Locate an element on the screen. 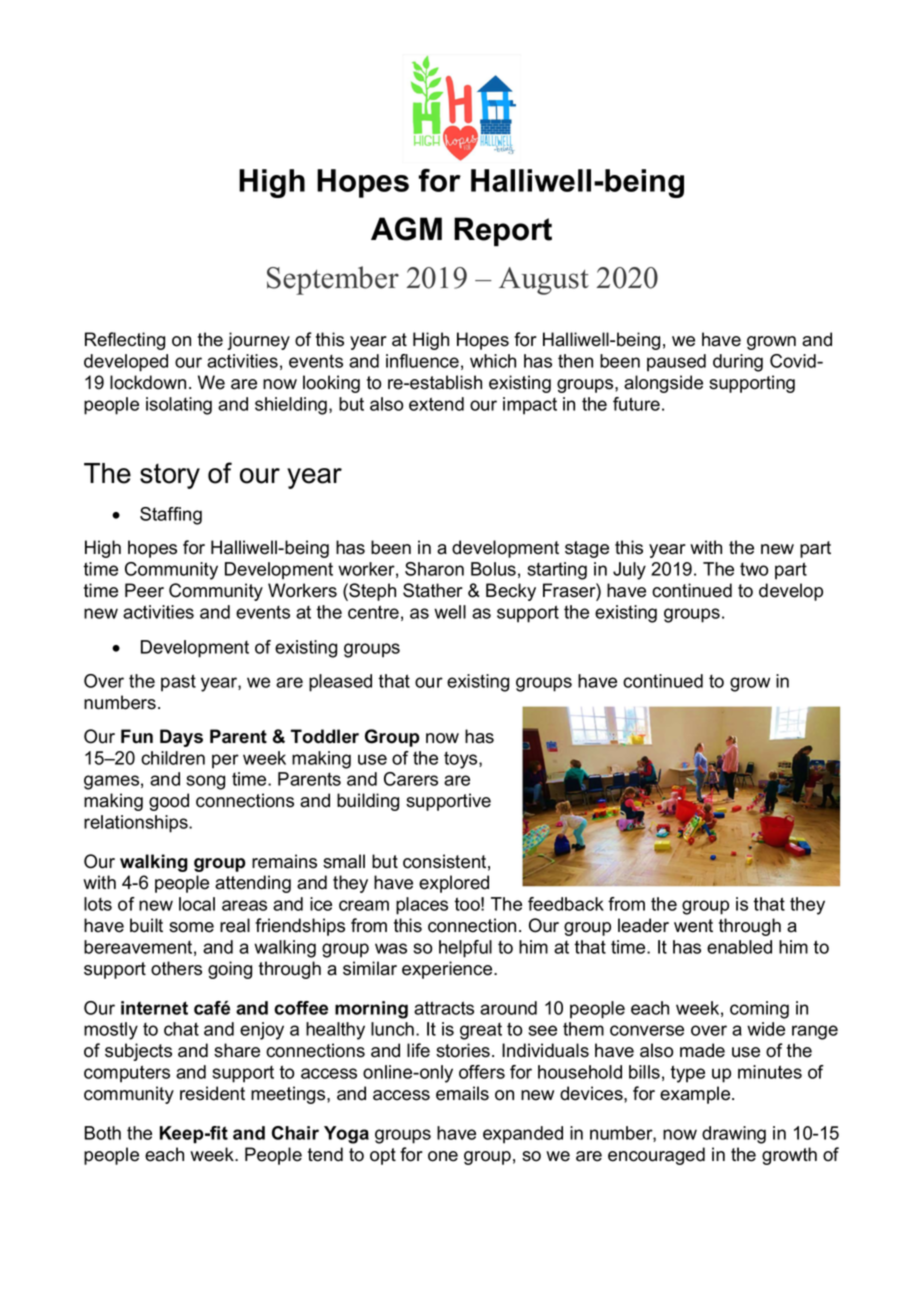 Image resolution: width=924 pixels, height=1308 pixels. past is located at coordinates (178, 683).
